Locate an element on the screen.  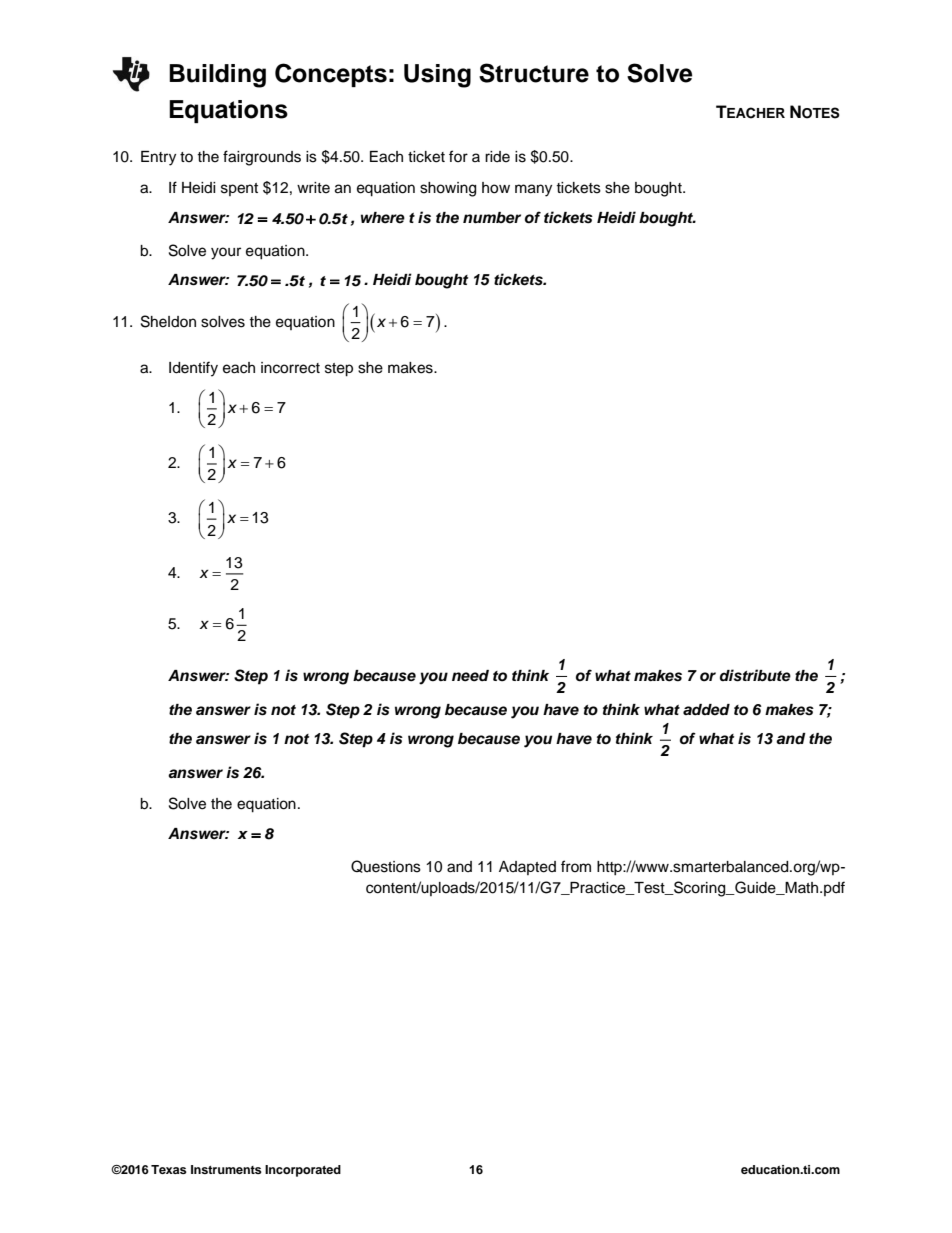
Building is located at coordinates (217, 76).
